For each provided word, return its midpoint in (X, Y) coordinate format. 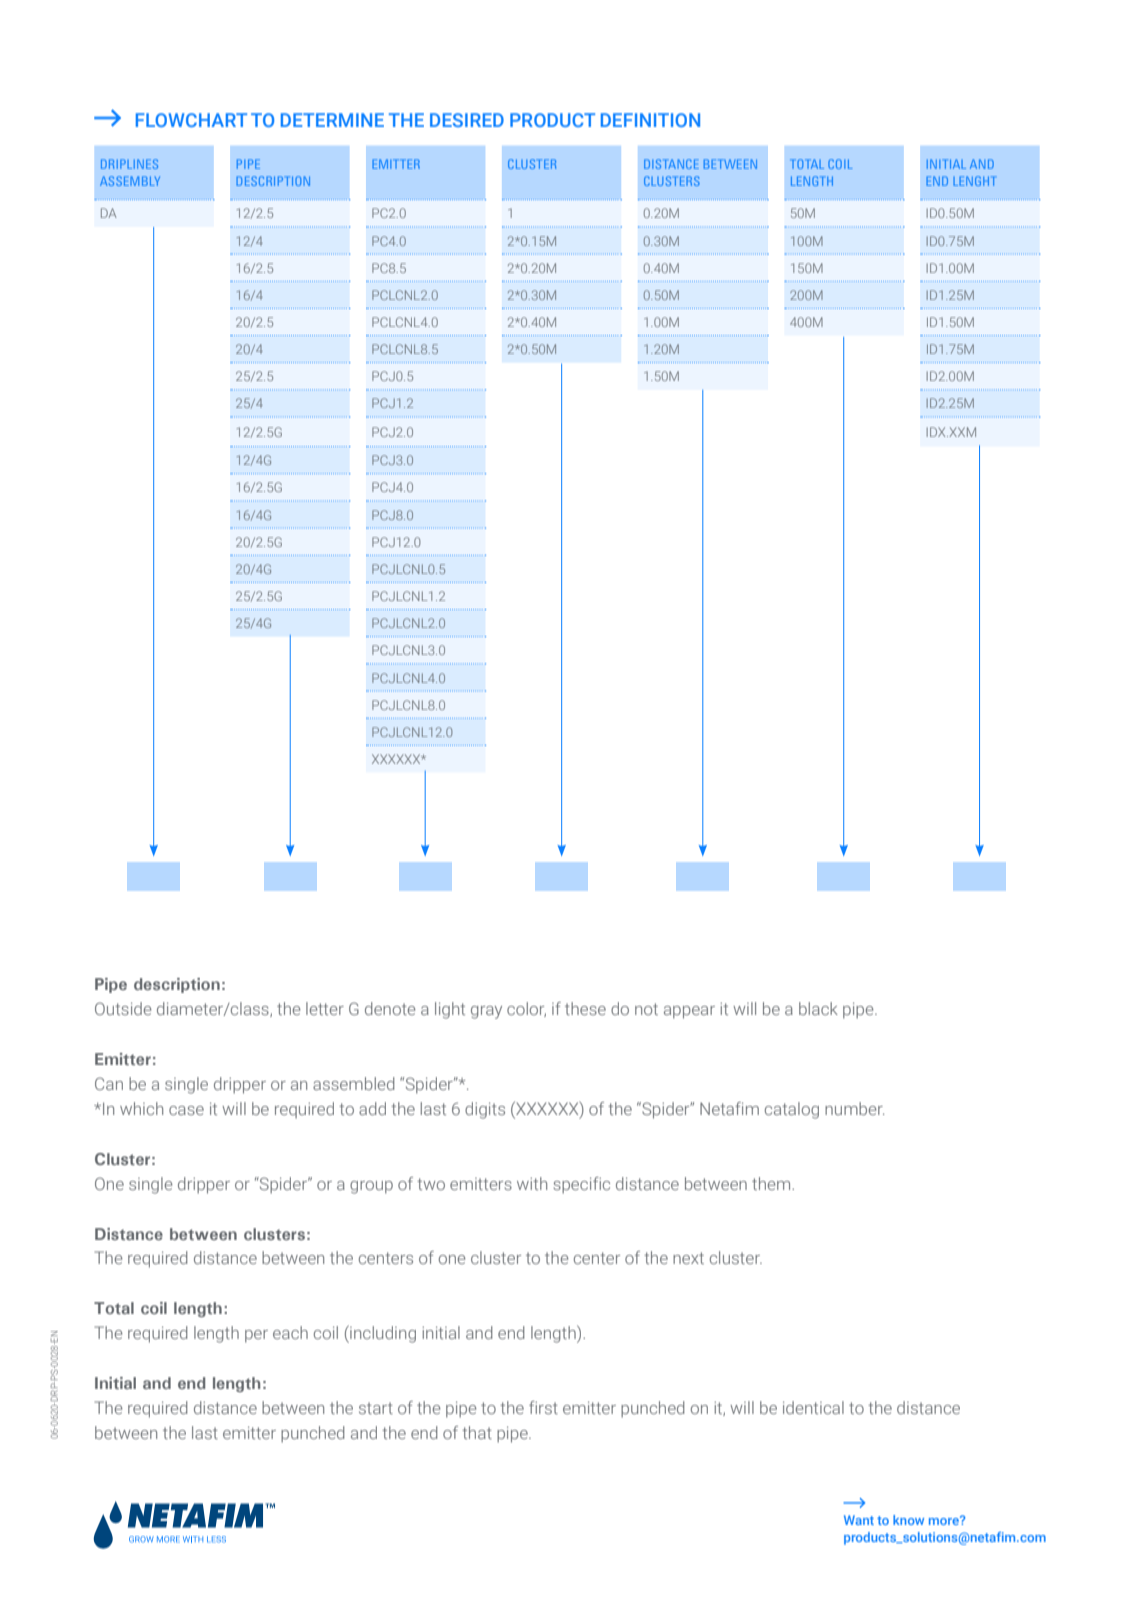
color (526, 1009)
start (376, 1408)
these (585, 1008)
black (818, 1008)
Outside (123, 1008)
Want (859, 1520)
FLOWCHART (191, 120)
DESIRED (467, 120)
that (477, 1432)
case (186, 1110)
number (854, 1108)
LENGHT (975, 181)
